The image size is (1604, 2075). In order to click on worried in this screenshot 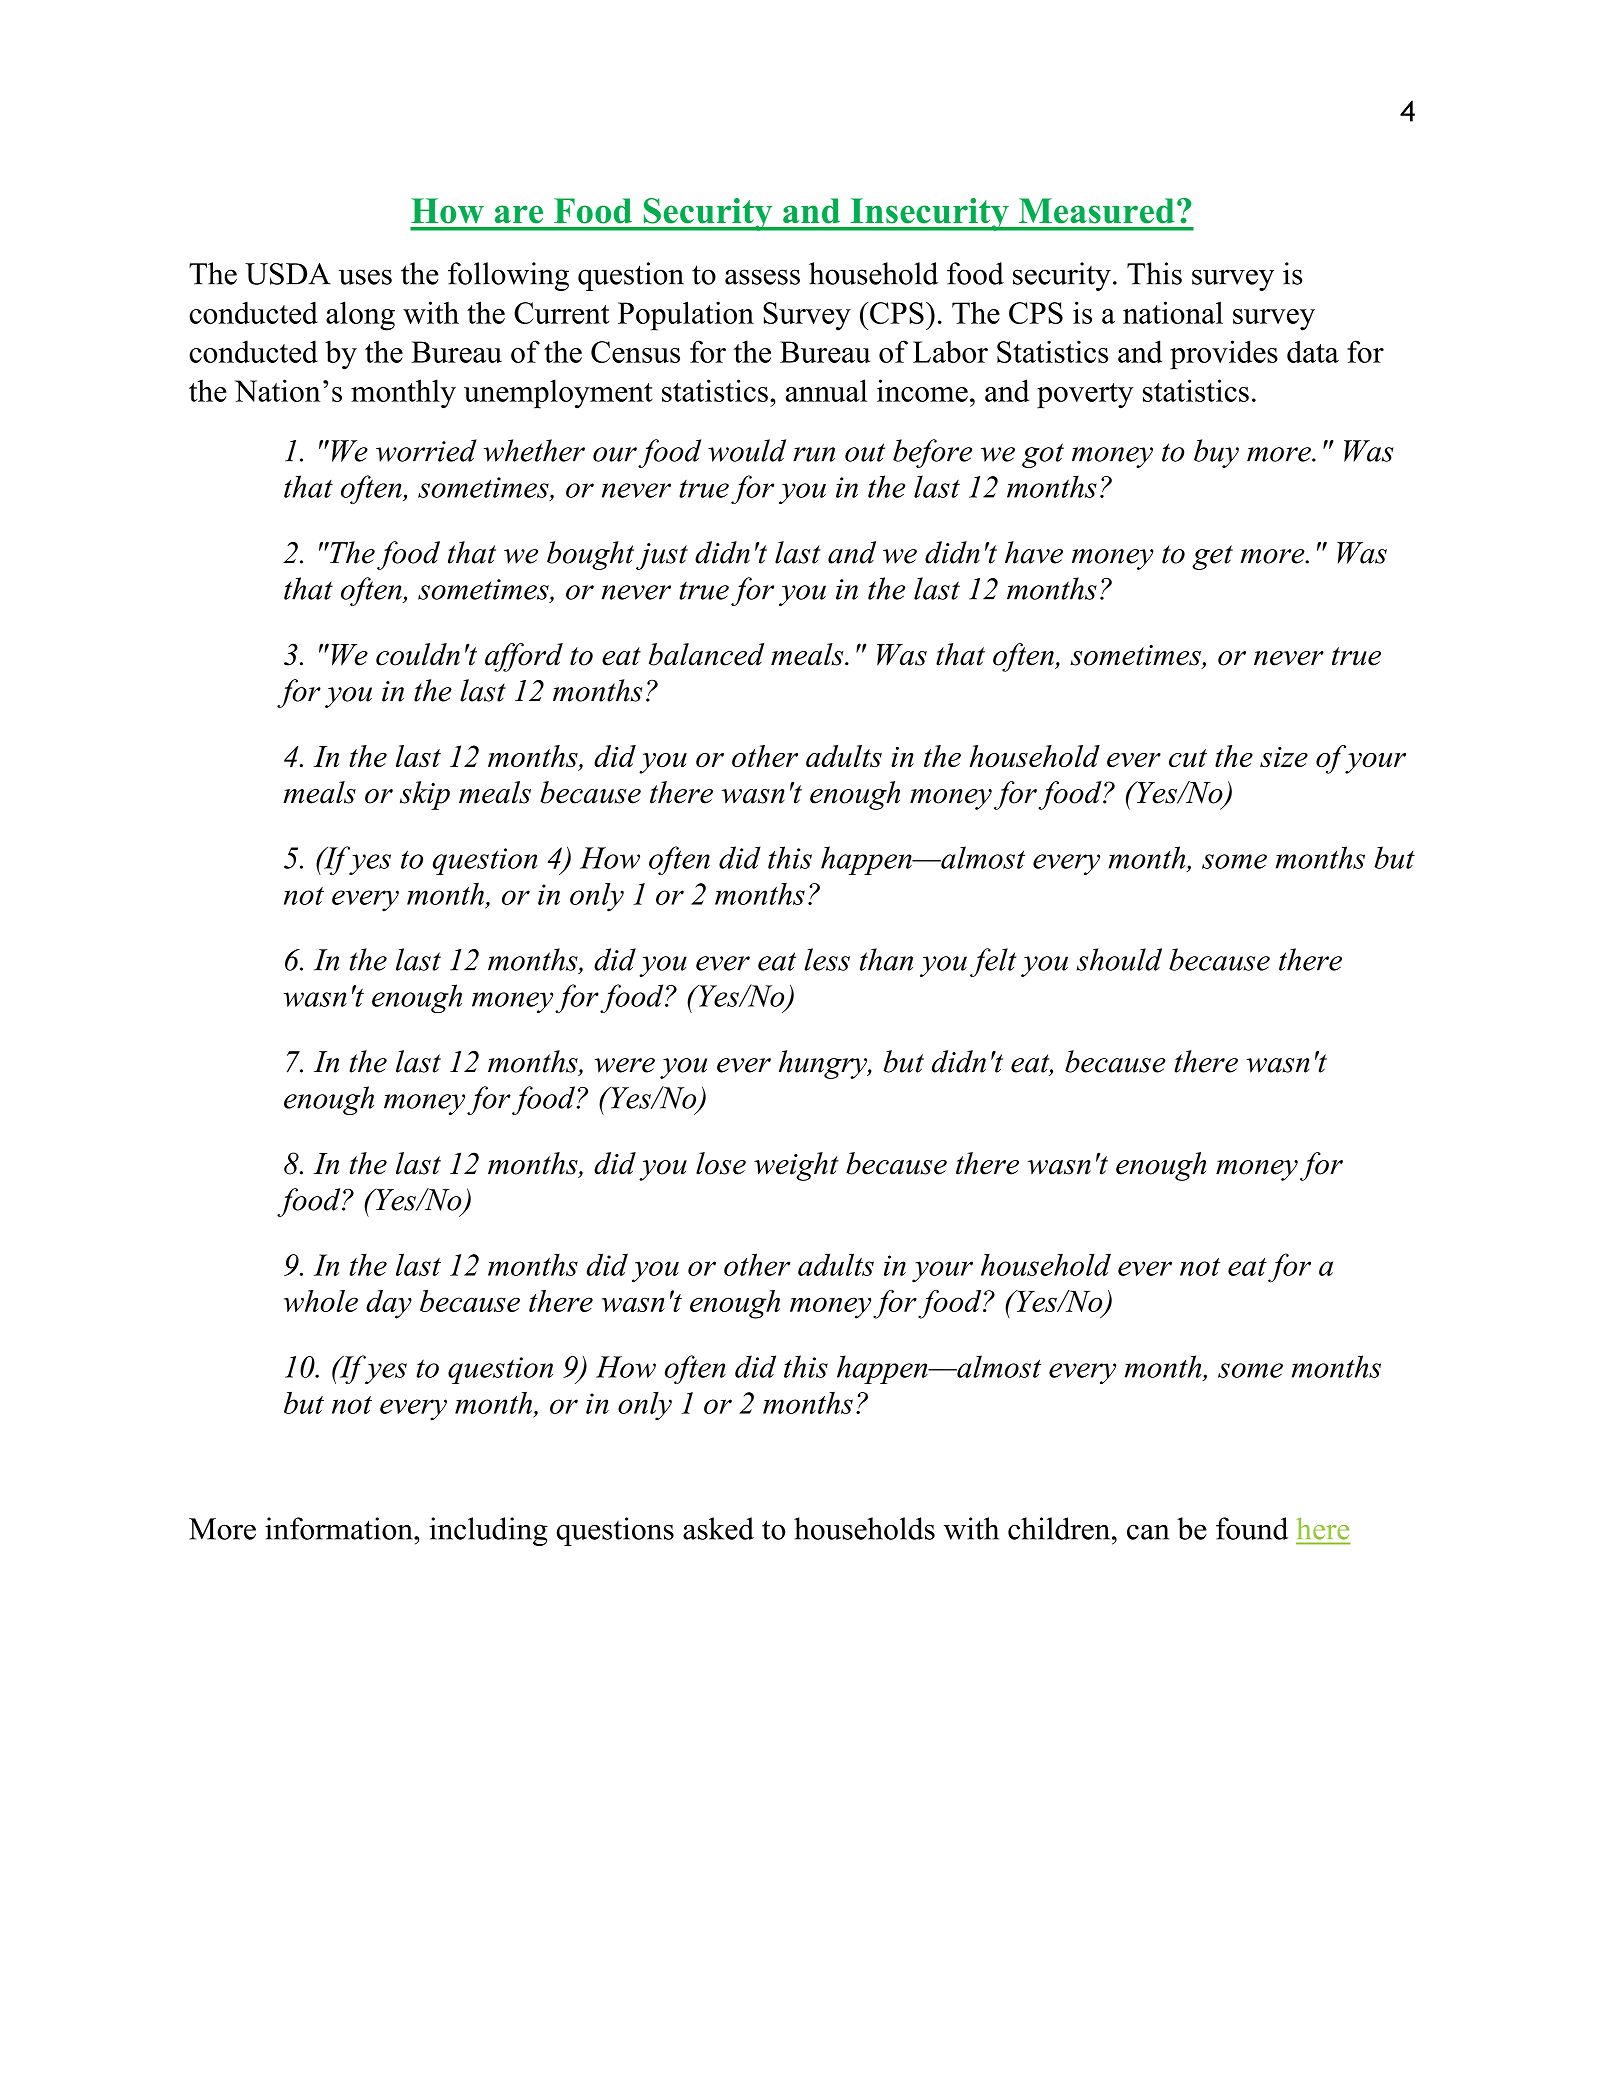, I will do `click(426, 450)`.
